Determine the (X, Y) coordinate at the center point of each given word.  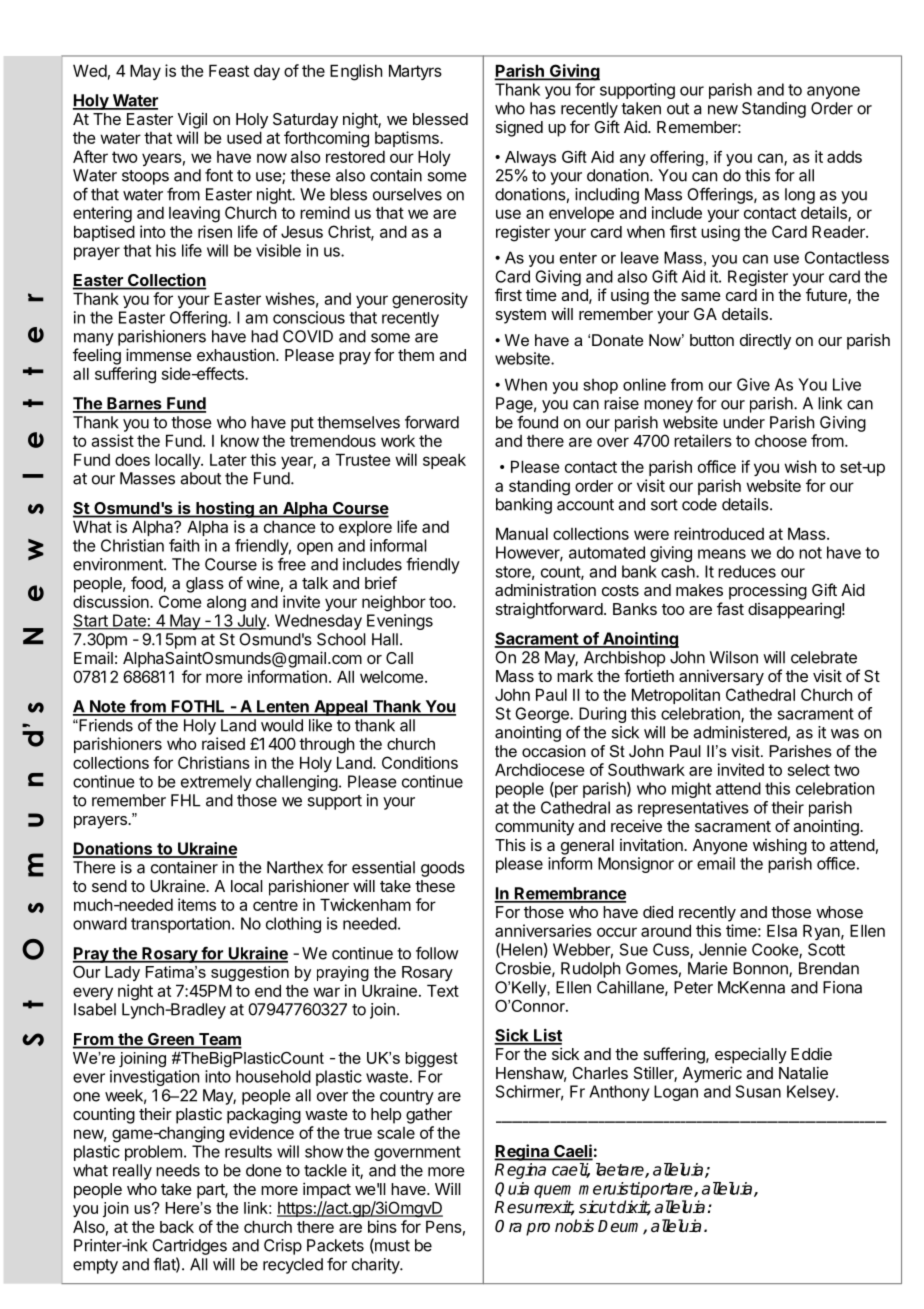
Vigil (192, 120)
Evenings (400, 622)
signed (519, 129)
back (177, 1226)
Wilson (734, 657)
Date (129, 621)
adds (844, 157)
